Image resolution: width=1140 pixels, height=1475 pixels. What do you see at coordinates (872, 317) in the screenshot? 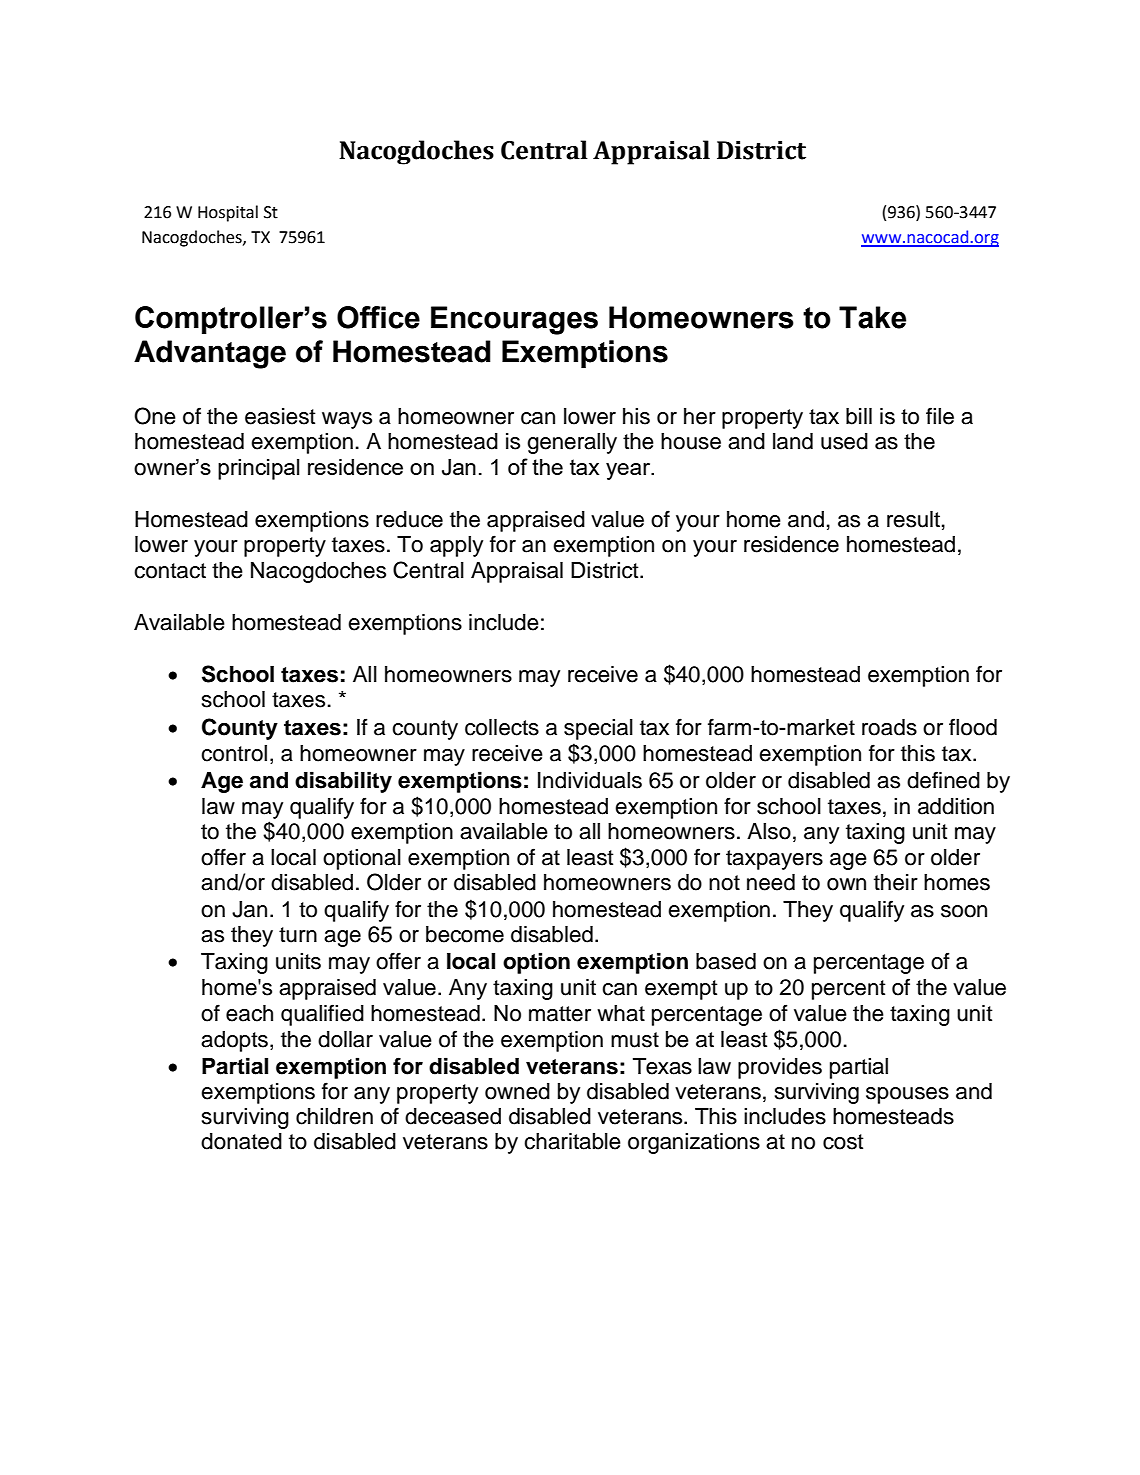
I see `Take` at bounding box center [872, 317].
